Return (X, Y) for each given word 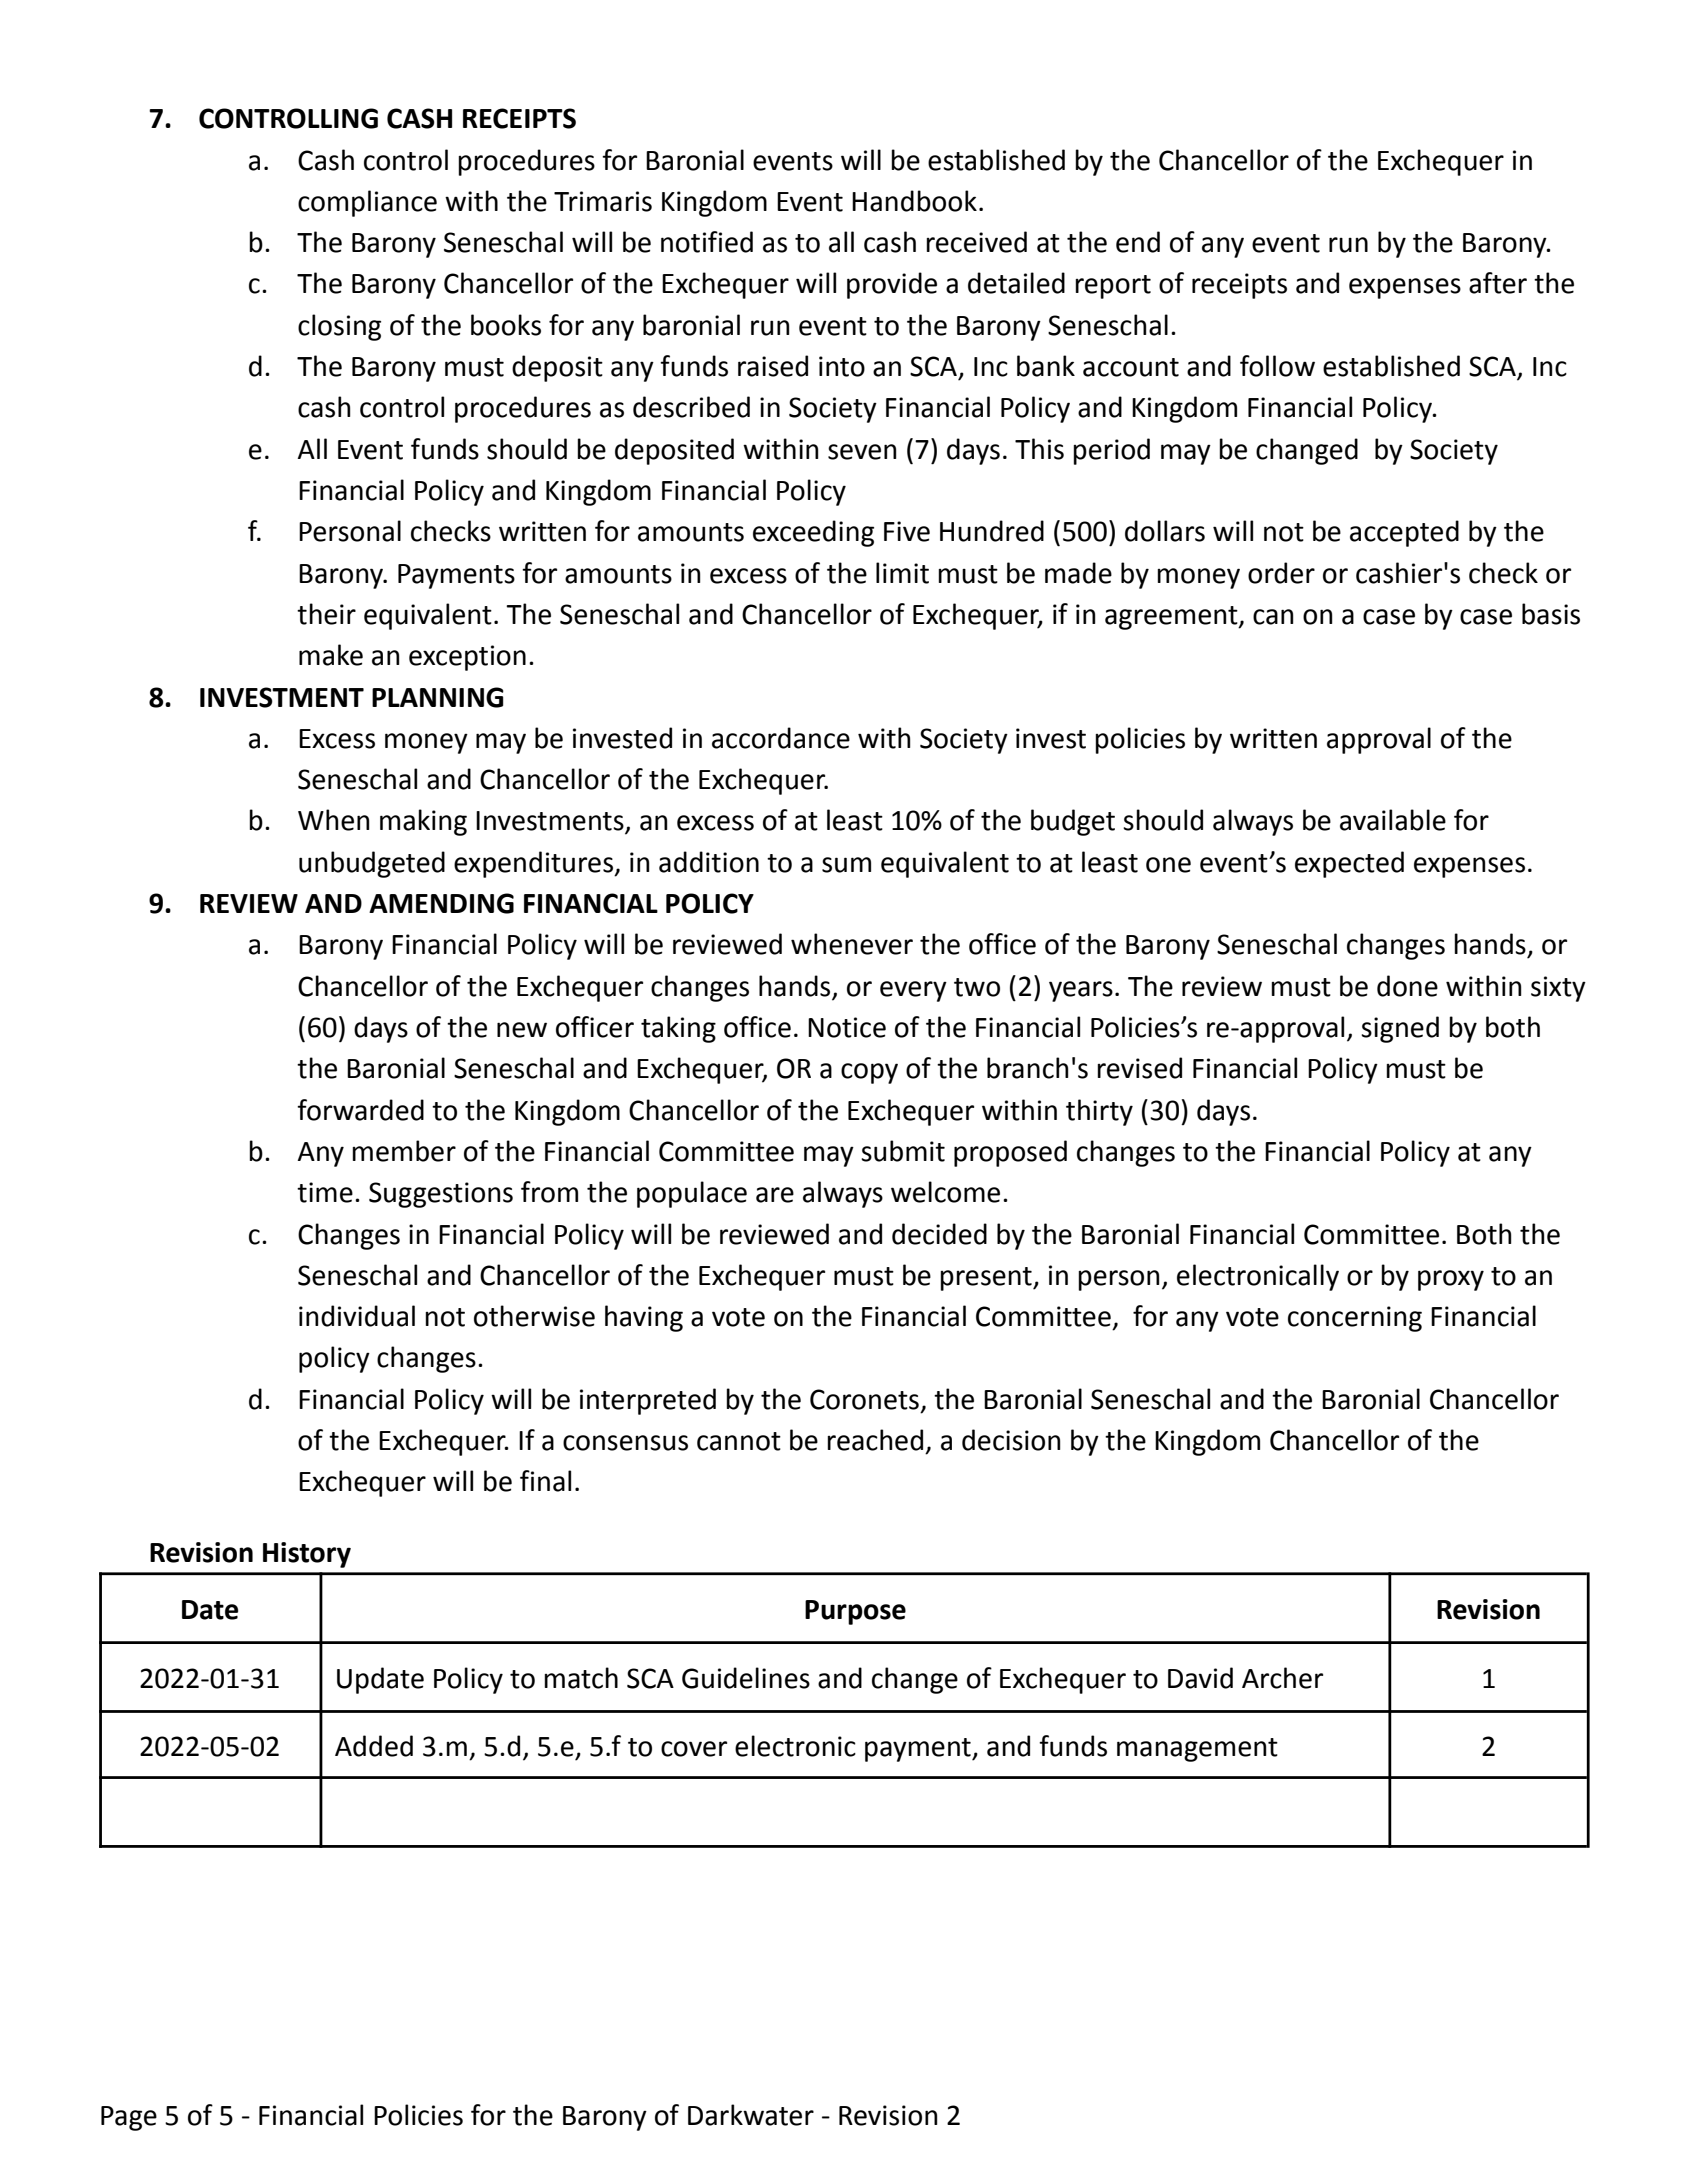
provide (892, 285)
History (307, 1555)
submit (903, 1151)
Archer (1282, 1678)
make (331, 655)
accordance (781, 738)
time (325, 1192)
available (1393, 820)
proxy (1451, 1280)
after (1498, 283)
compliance (367, 203)
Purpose (855, 1612)
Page (129, 2118)
